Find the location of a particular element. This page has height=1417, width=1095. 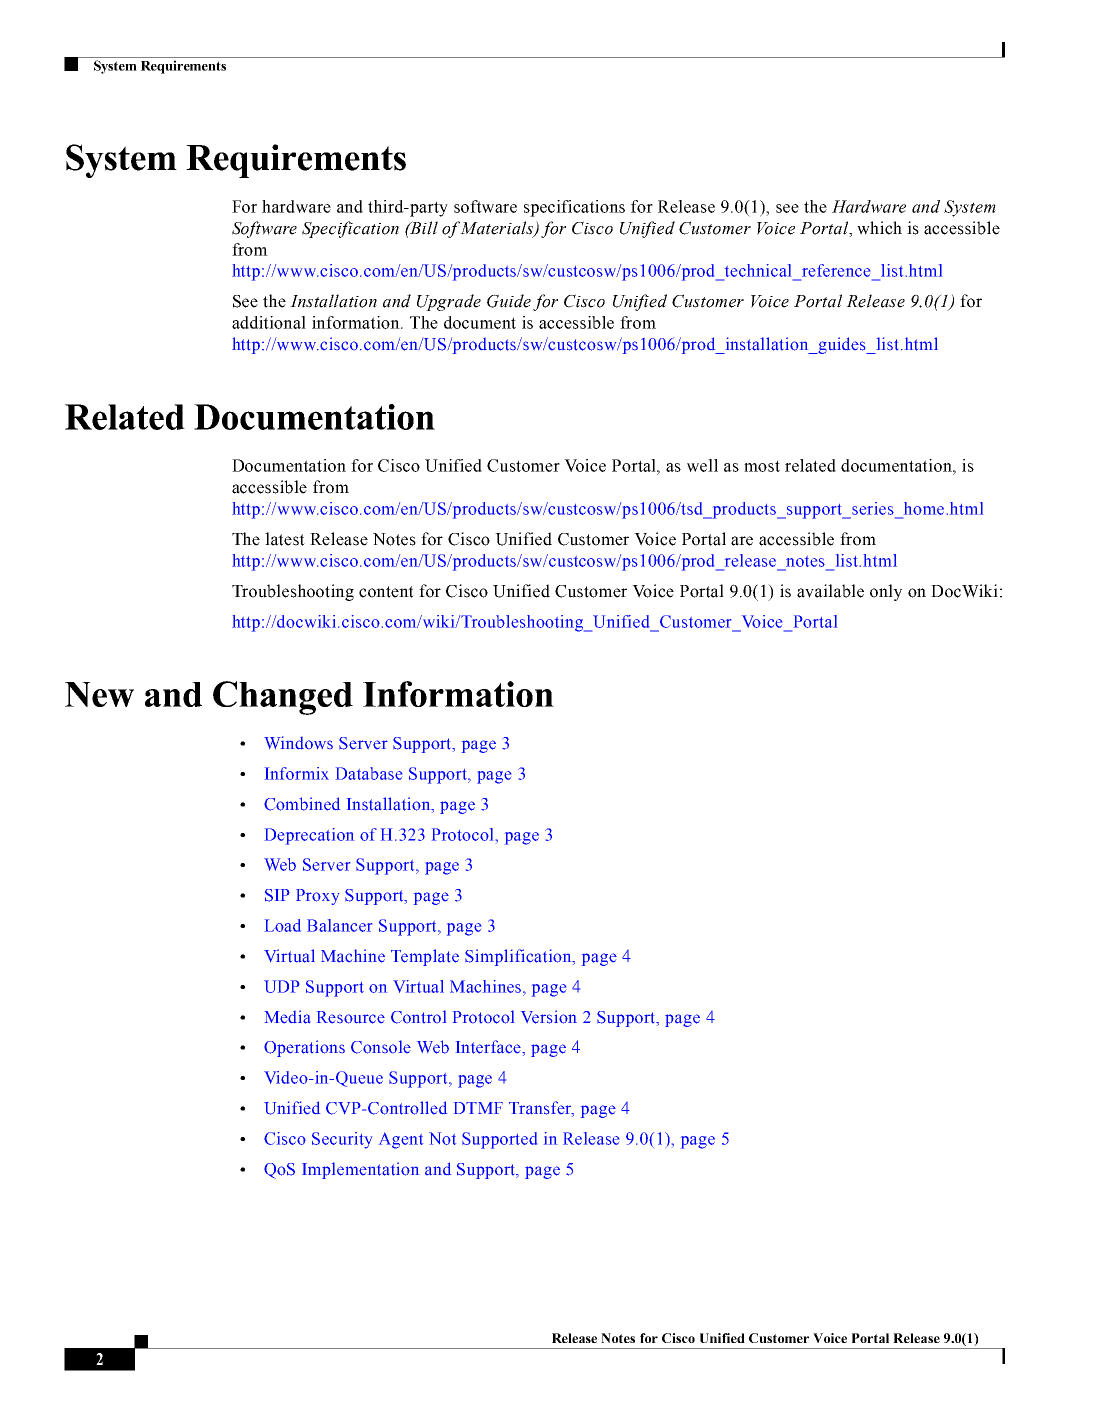

Security is located at coordinates (342, 1140).
